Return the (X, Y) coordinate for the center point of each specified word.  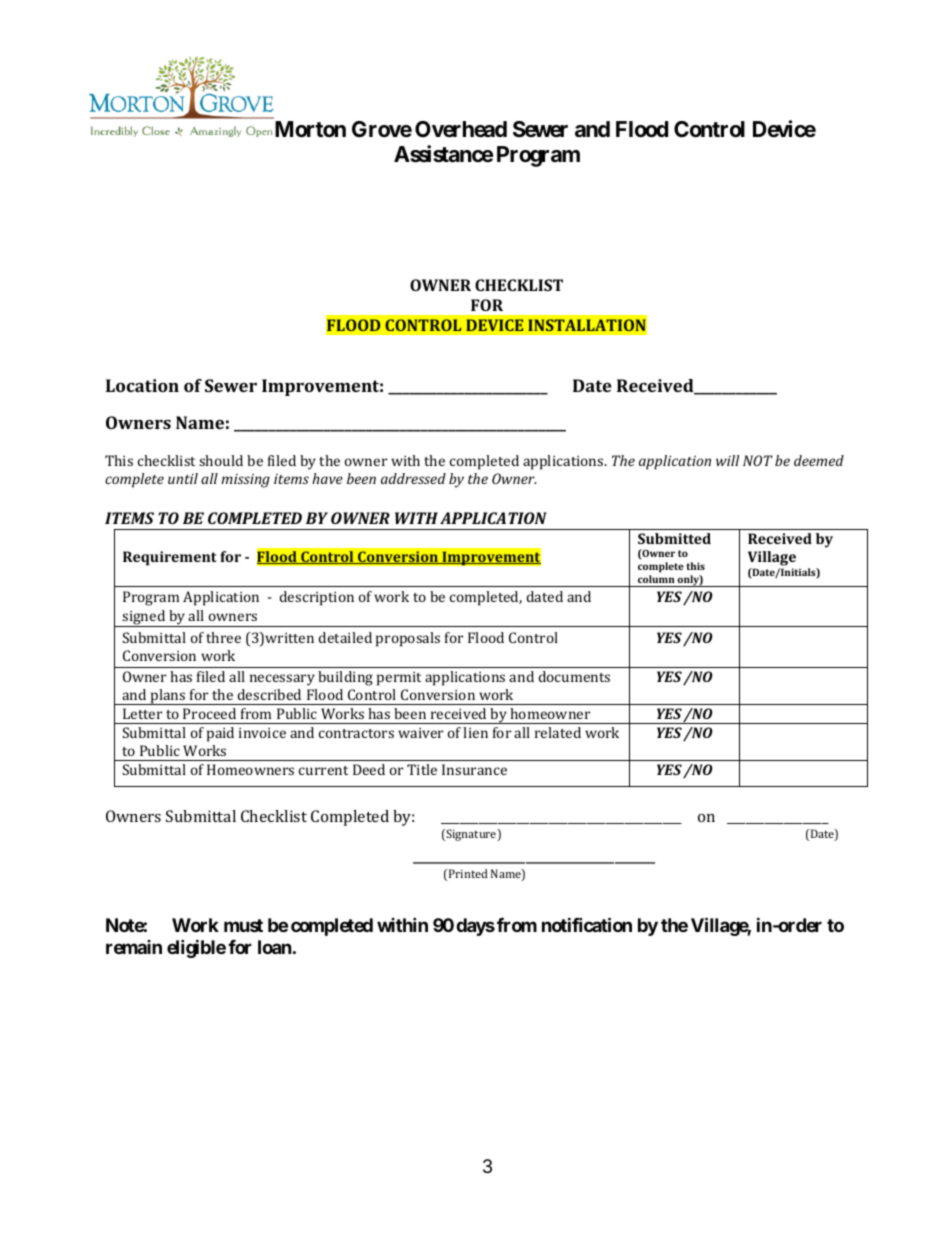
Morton (309, 129)
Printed (467, 875)
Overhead (461, 129)
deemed (819, 460)
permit (399, 679)
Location (142, 385)
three (223, 637)
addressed (413, 478)
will (727, 460)
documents (574, 676)
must (243, 925)
